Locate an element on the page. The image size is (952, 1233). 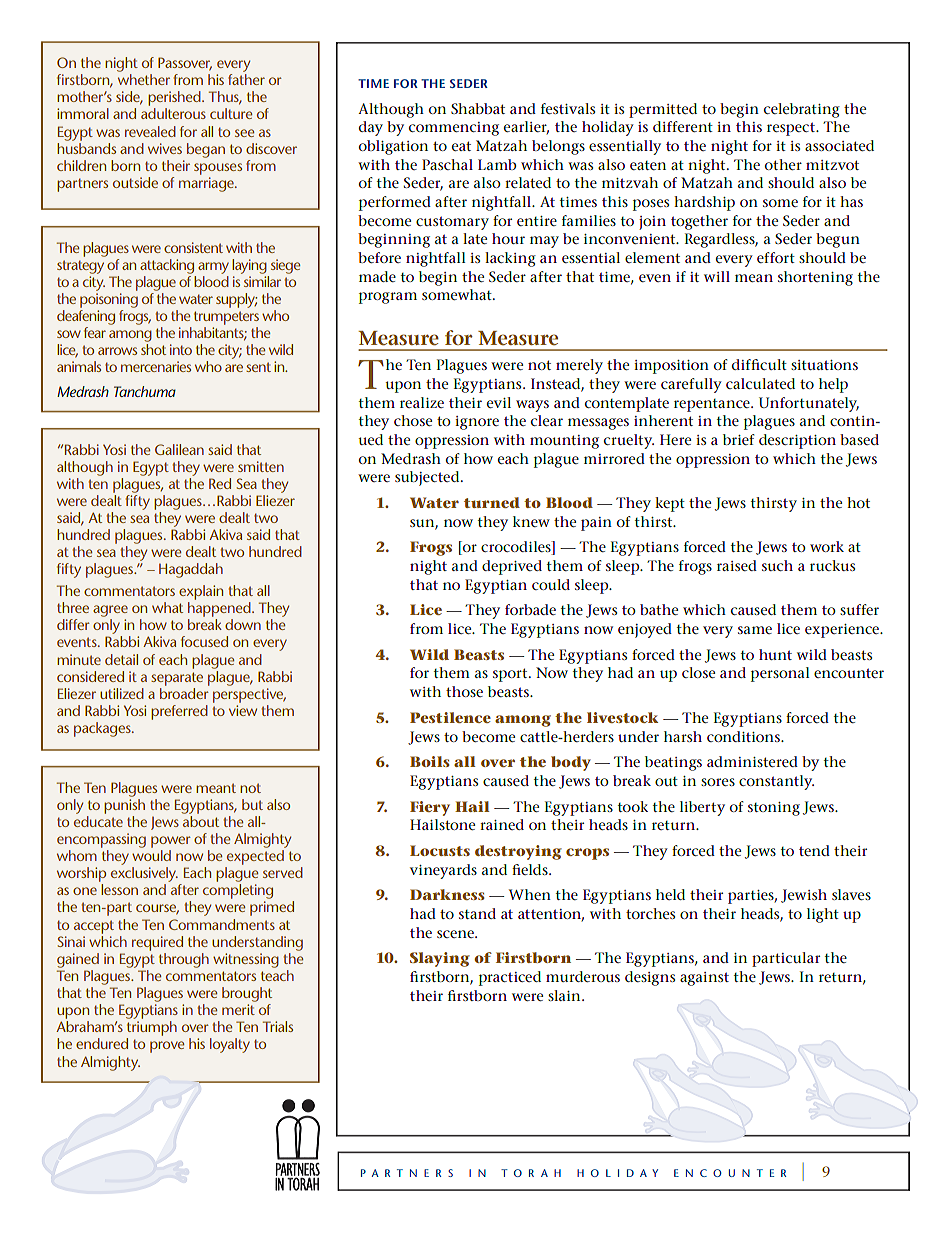
triumph is located at coordinates (152, 1028).
